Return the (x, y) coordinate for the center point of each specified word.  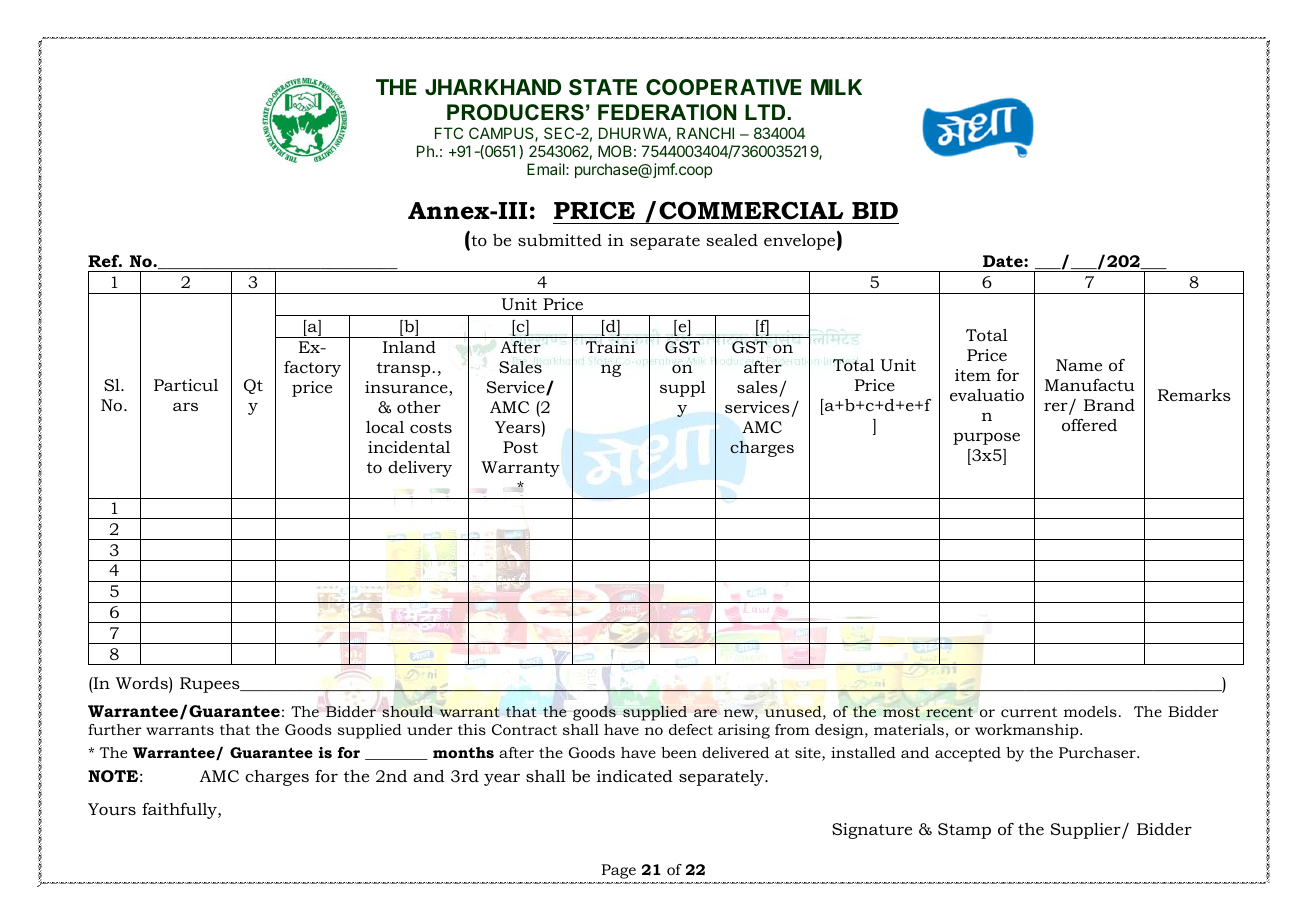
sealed (732, 240)
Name (1079, 365)
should (407, 710)
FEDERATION (667, 112)
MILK (836, 87)
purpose (986, 438)
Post (520, 447)
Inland (409, 347)
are (705, 713)
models (1090, 711)
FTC (449, 133)
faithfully (180, 811)
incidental (409, 447)
